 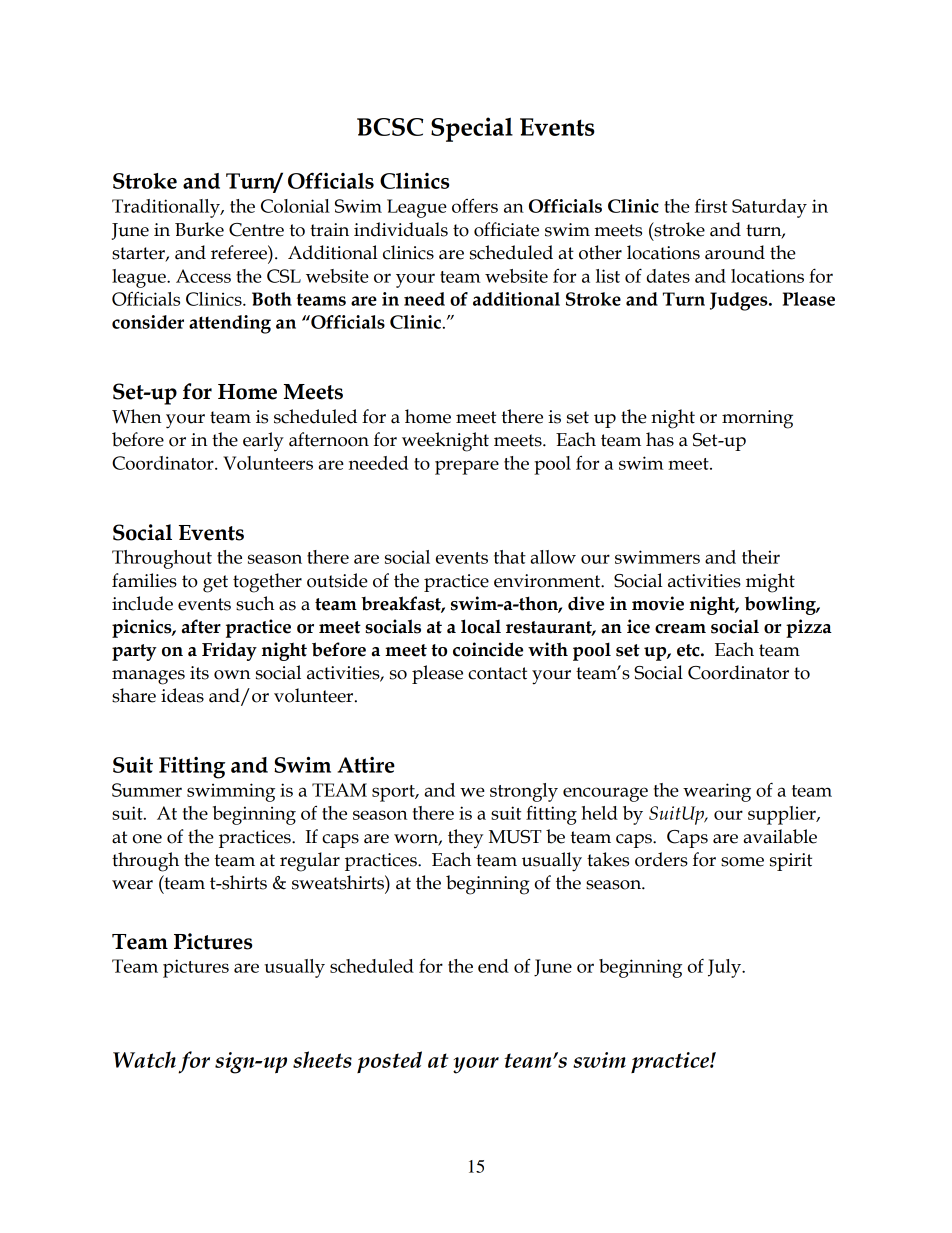 What do you see at coordinates (199, 229) in the page?
I see `Burke` at bounding box center [199, 229].
